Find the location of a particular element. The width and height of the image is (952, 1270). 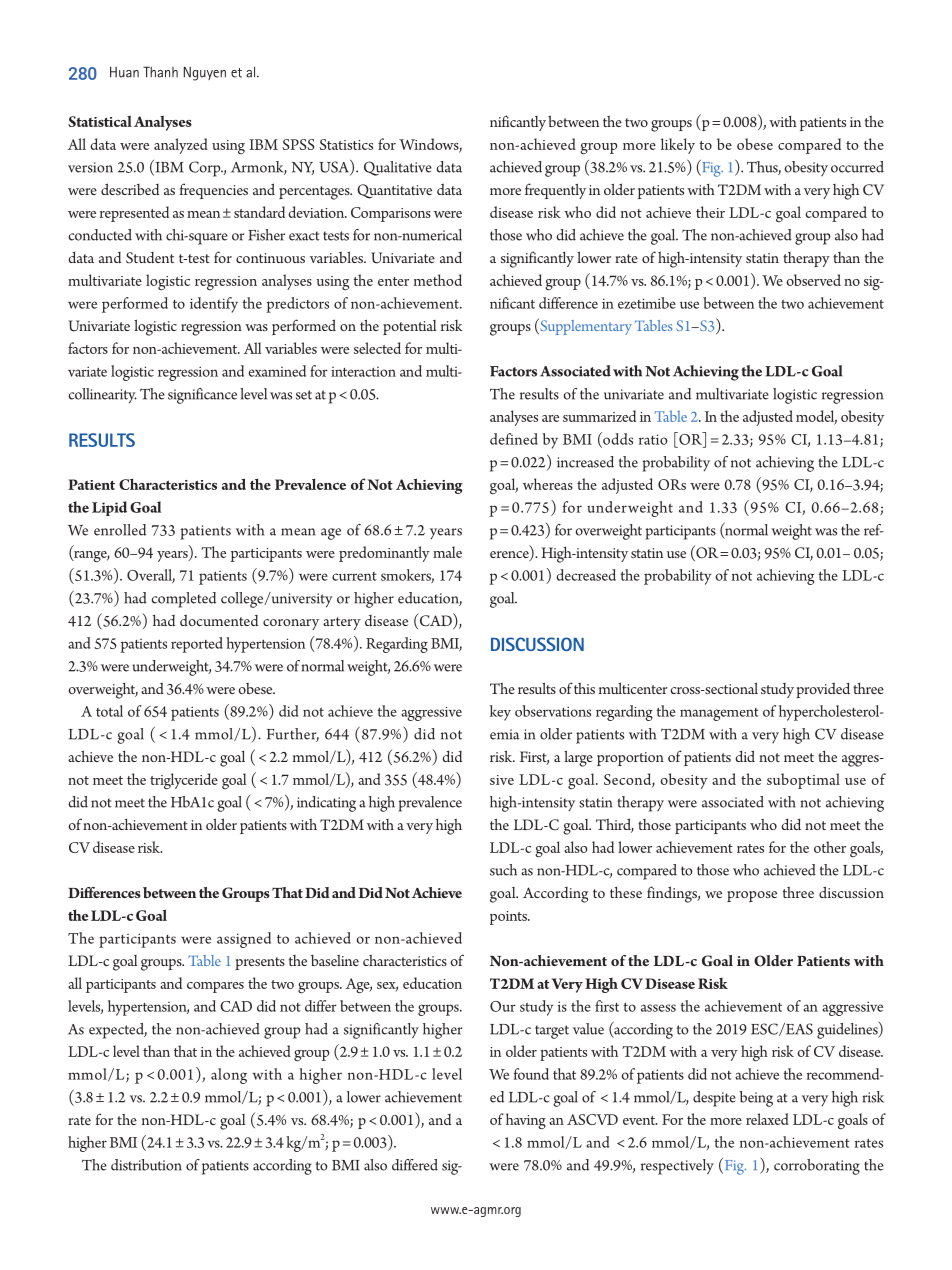

Nguyen is located at coordinates (205, 73).
